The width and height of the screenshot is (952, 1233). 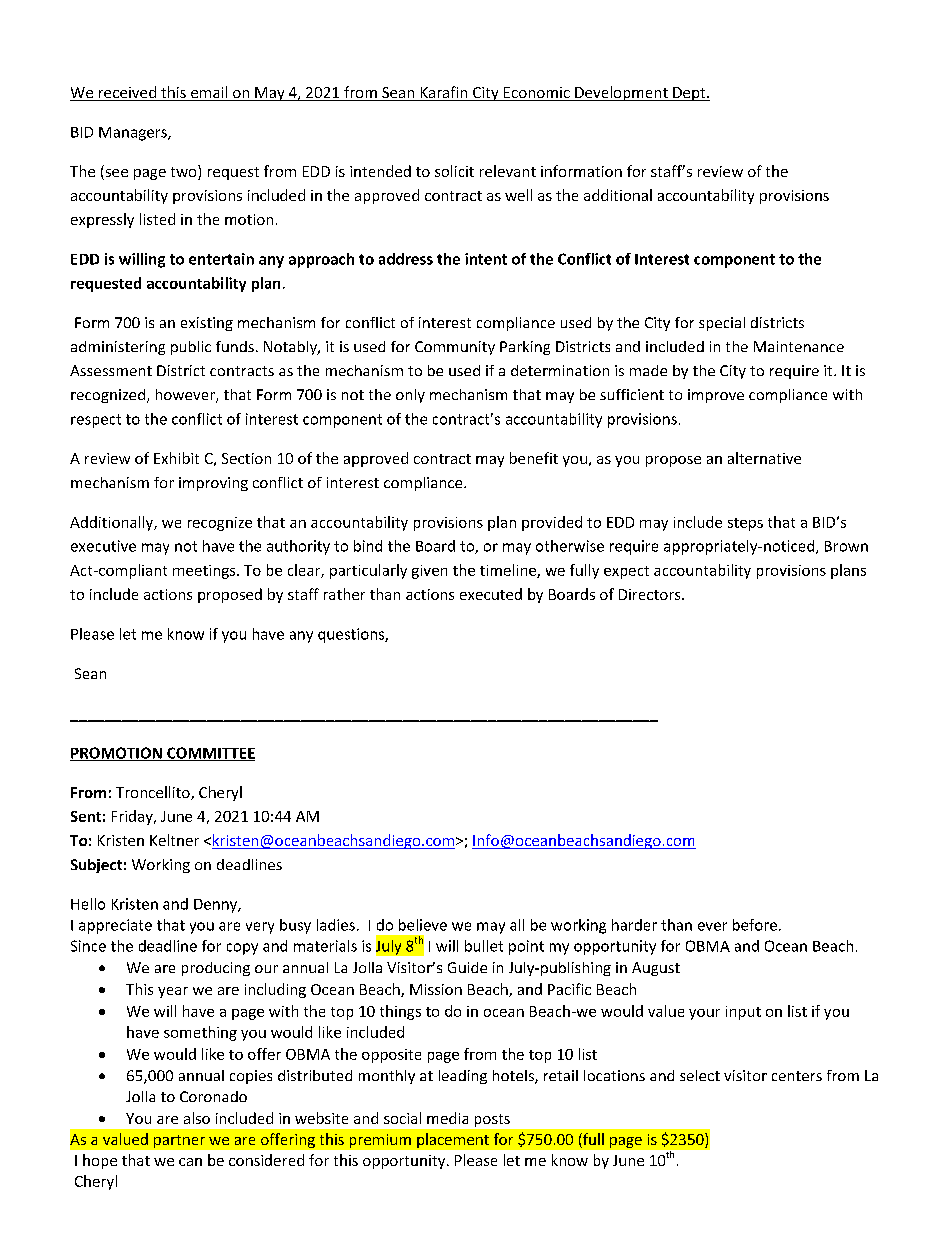 I want to click on Community, so click(x=455, y=348).
